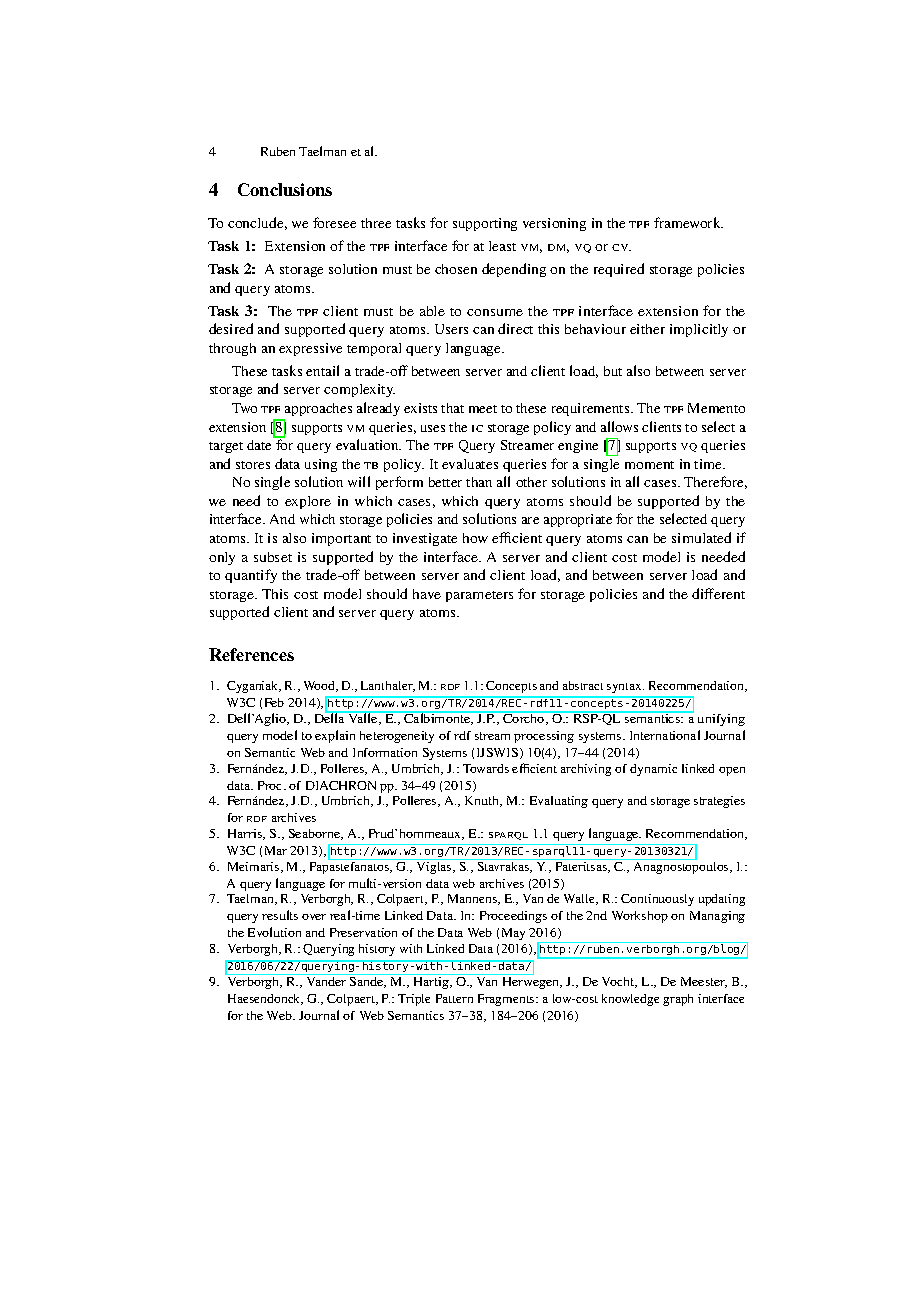 This screenshot has width=924, height=1308. Describe the element at coordinates (251, 576) in the screenshot. I see `quantify` at that location.
